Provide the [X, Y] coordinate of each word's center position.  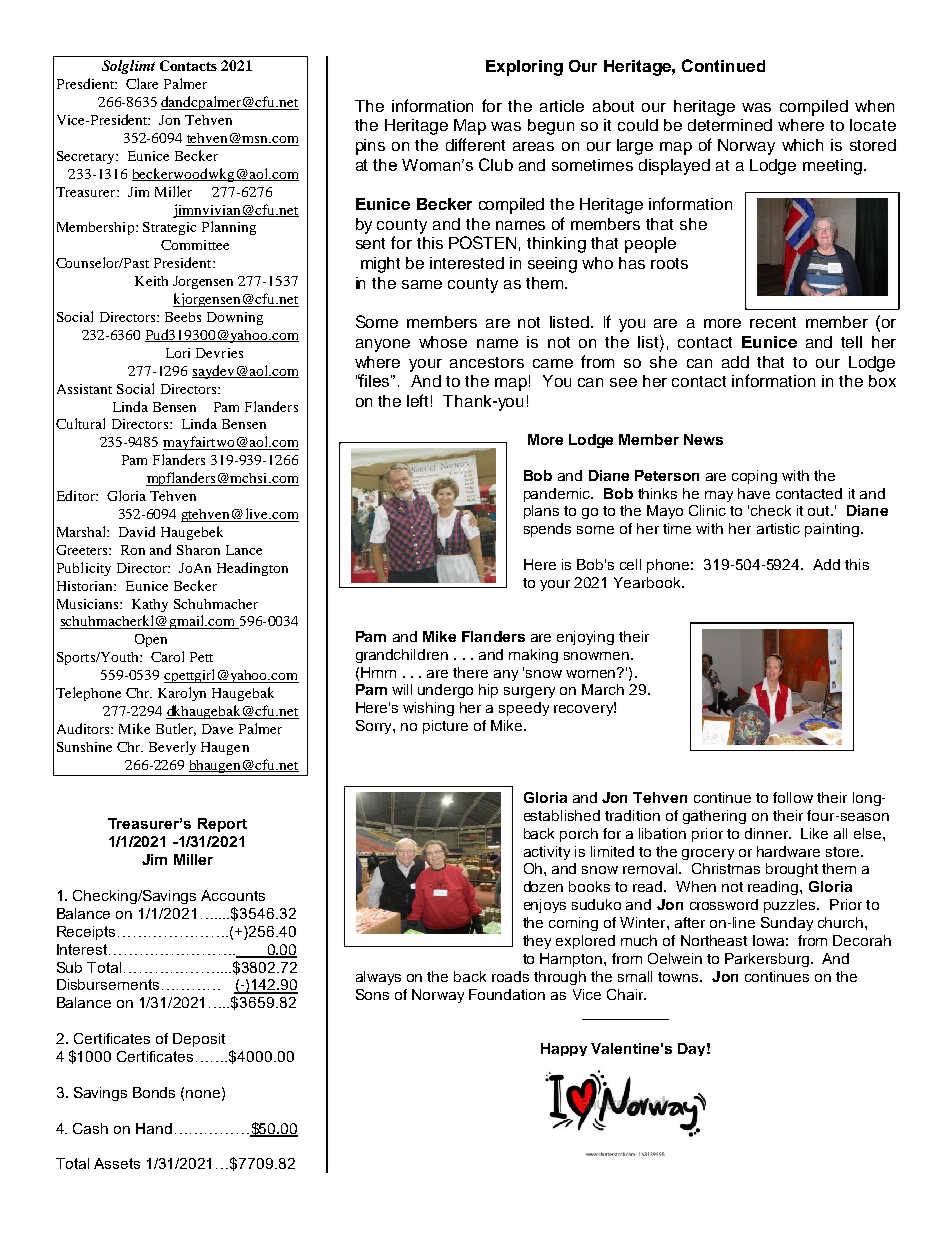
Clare [142, 83]
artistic [778, 528]
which [802, 145]
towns [678, 977]
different [475, 144]
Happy [564, 1049]
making [533, 656]
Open [151, 640]
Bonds [154, 1092]
